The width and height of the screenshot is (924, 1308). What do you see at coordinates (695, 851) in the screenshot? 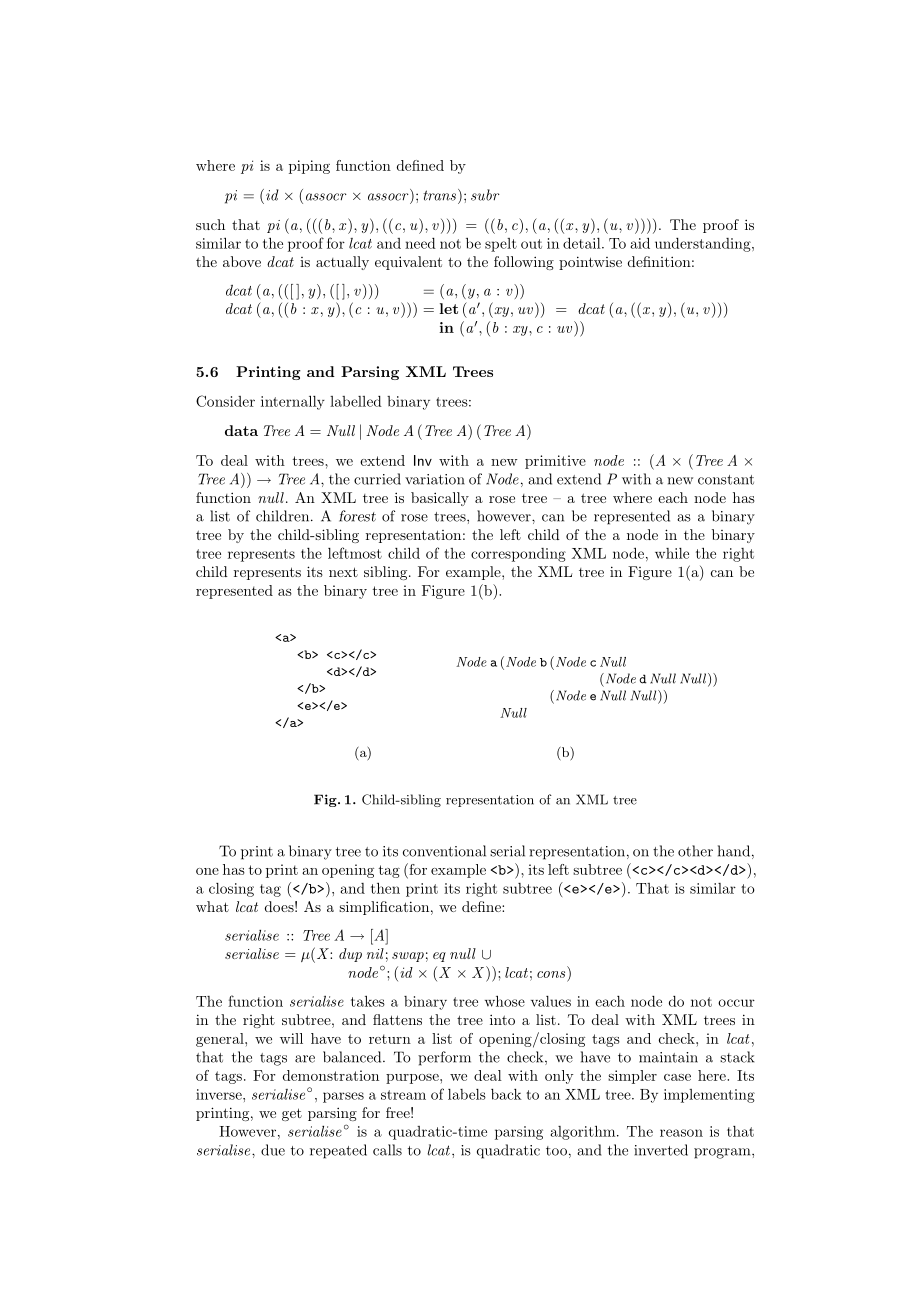
I see `other` at bounding box center [695, 851].
